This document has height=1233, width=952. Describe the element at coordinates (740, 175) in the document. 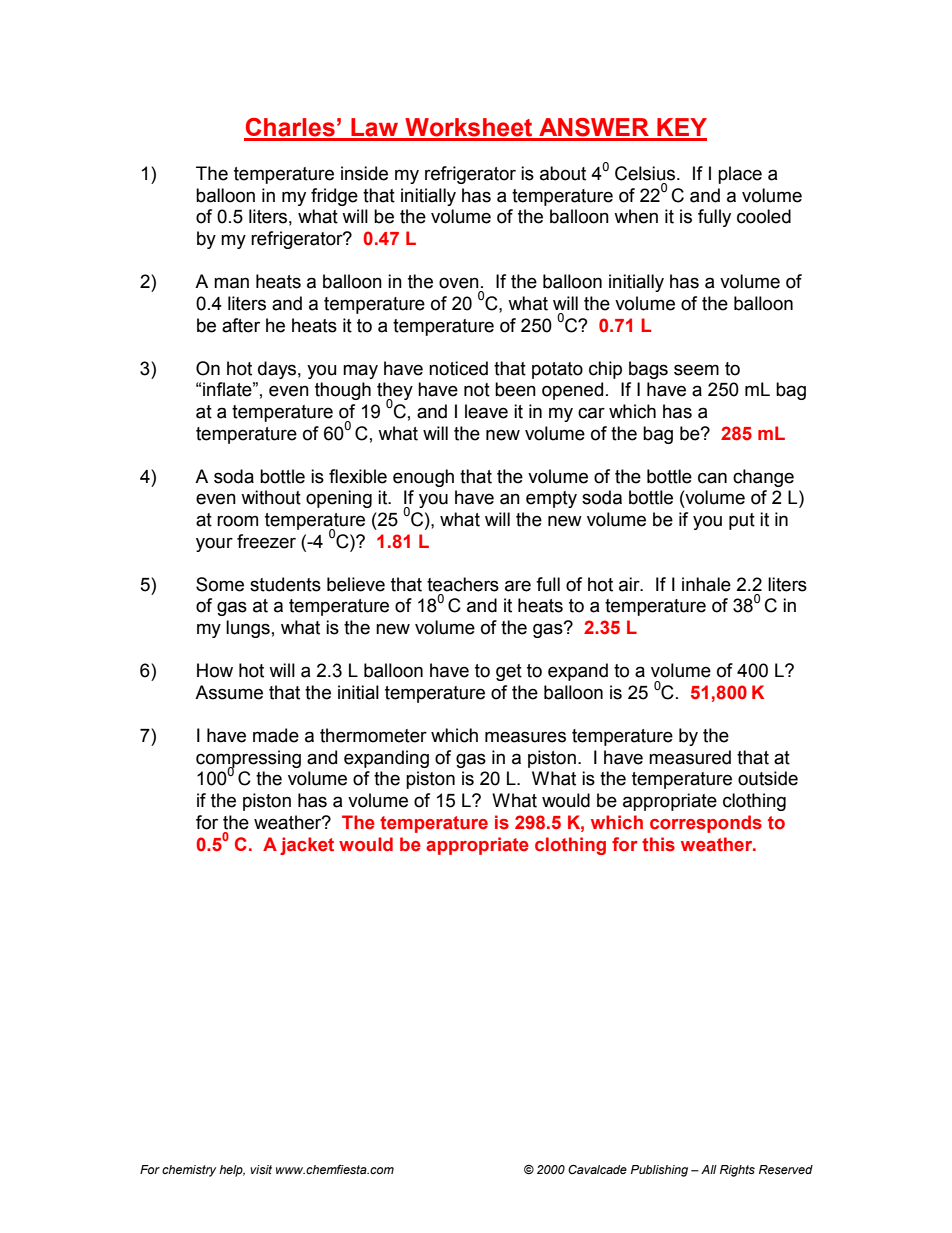

I see `place` at that location.
